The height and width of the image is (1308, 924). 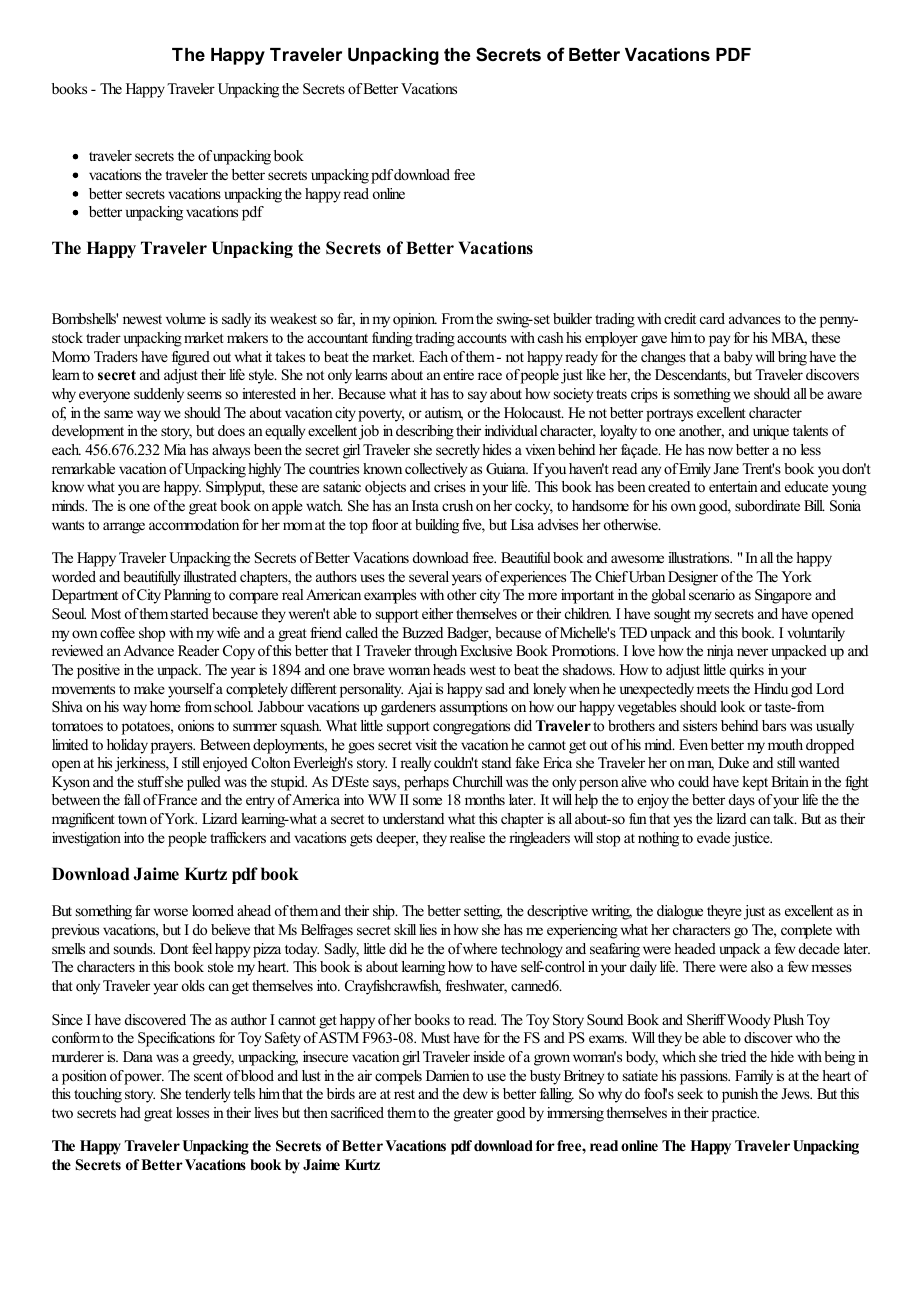 I want to click on pay, so click(x=719, y=341).
